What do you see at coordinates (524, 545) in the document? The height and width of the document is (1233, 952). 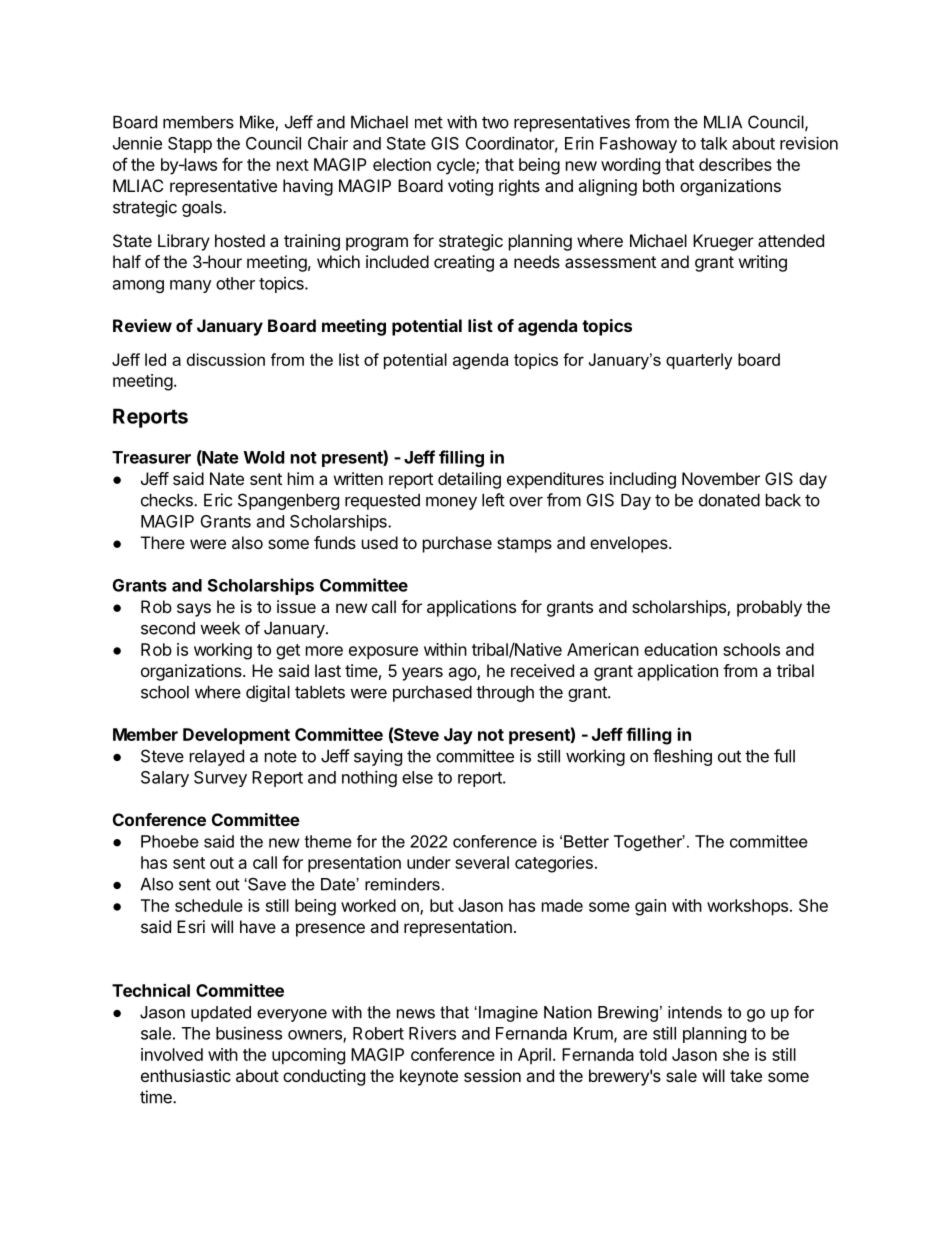 I see `stamps` at bounding box center [524, 545].
